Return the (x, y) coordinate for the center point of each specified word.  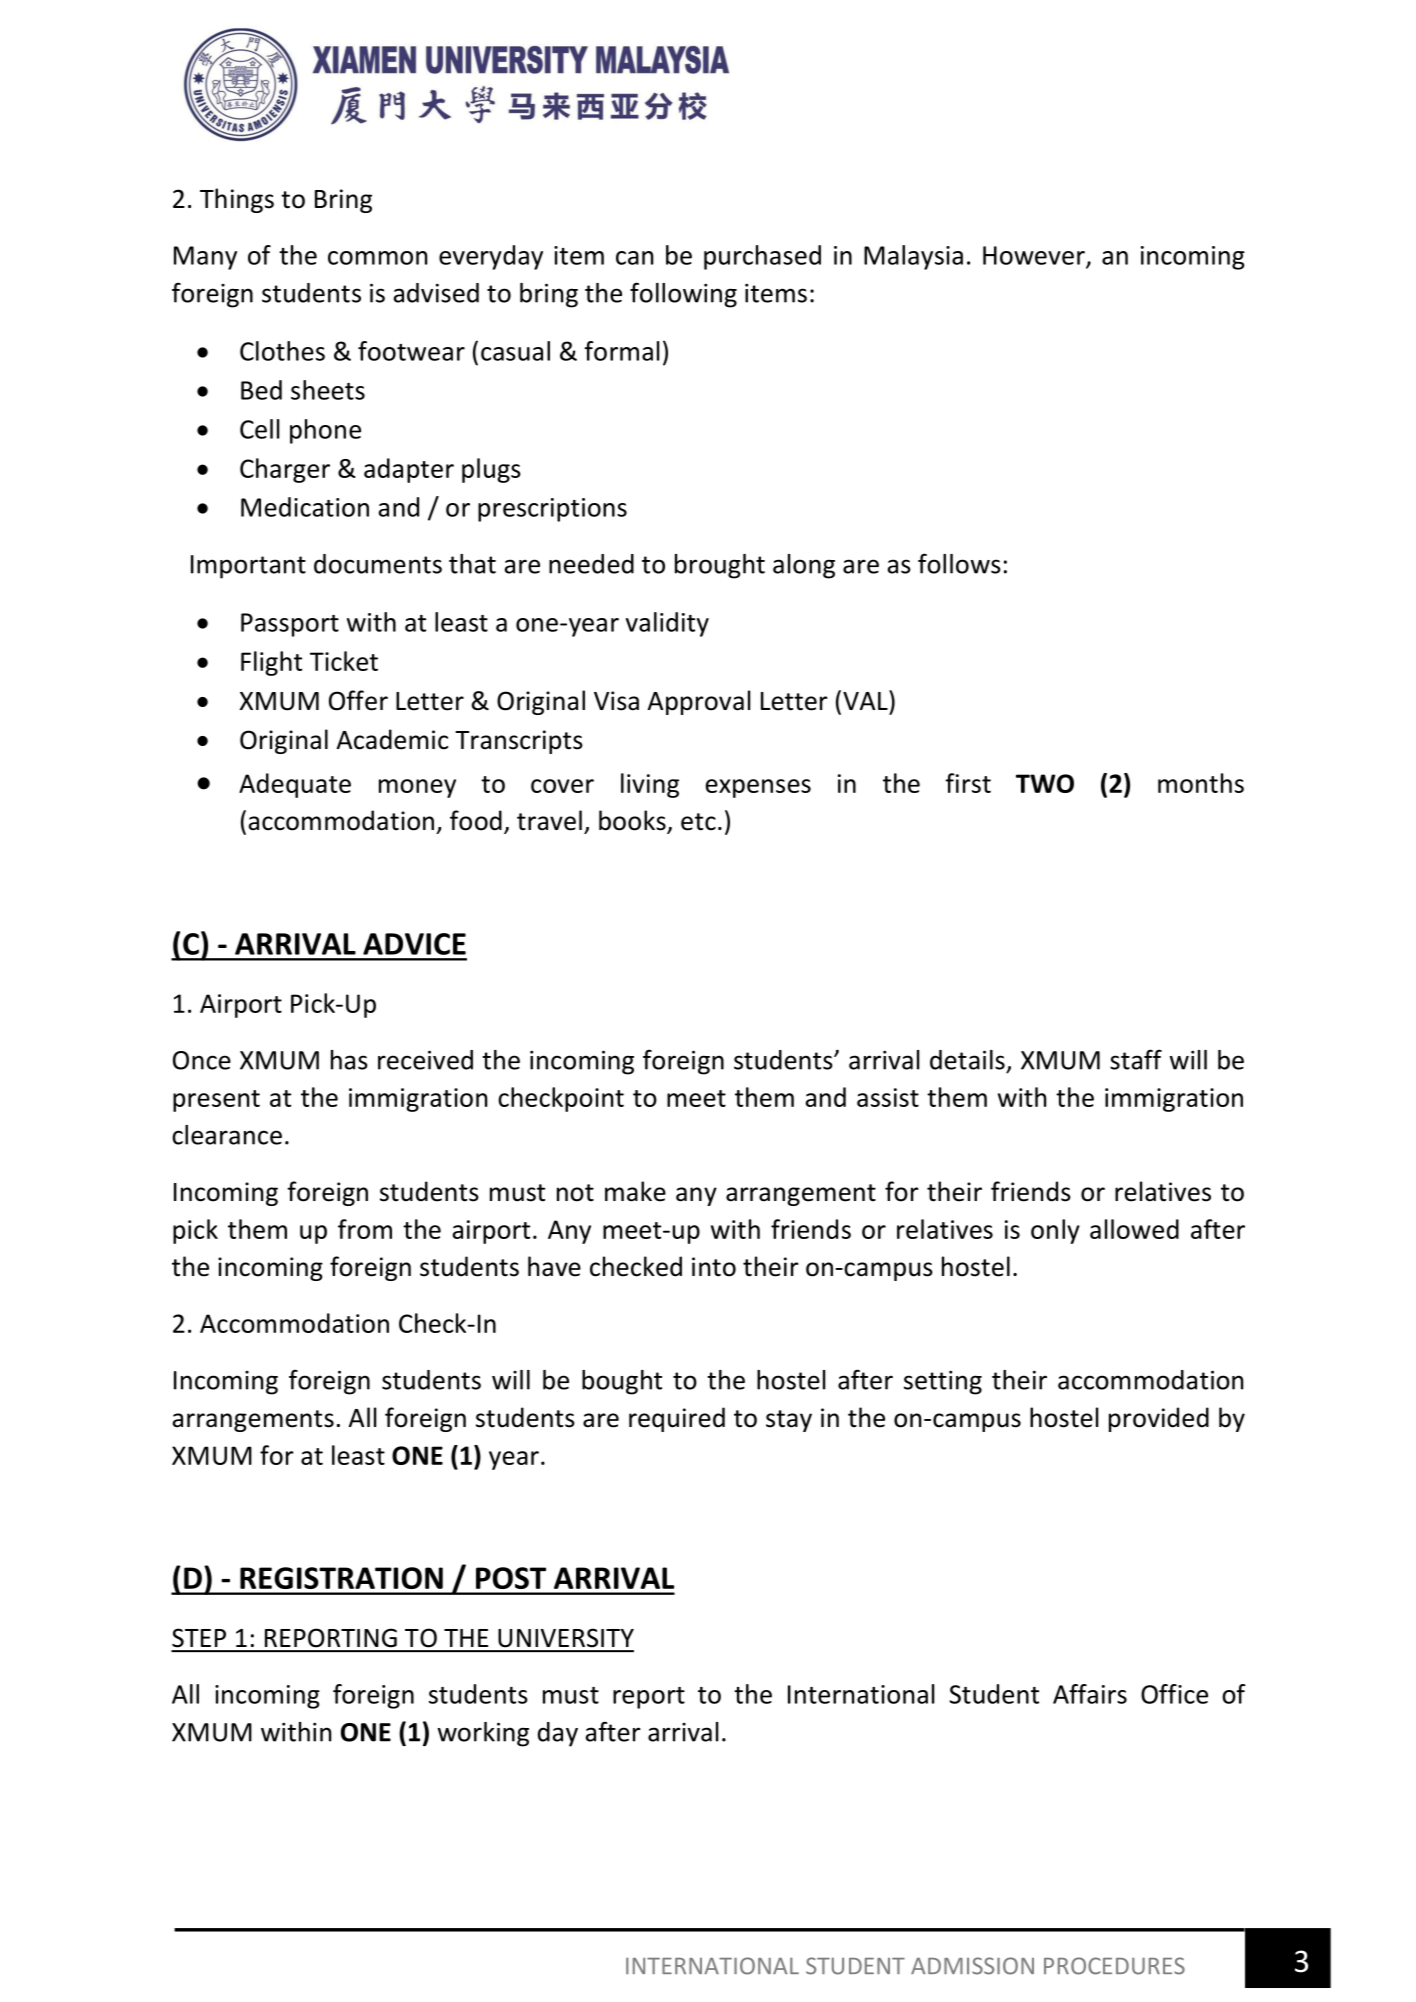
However (1035, 256)
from (365, 1229)
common (377, 258)
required (677, 1419)
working (483, 1734)
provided (1159, 1419)
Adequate (295, 785)
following (683, 295)
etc (698, 822)
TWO (1045, 783)
